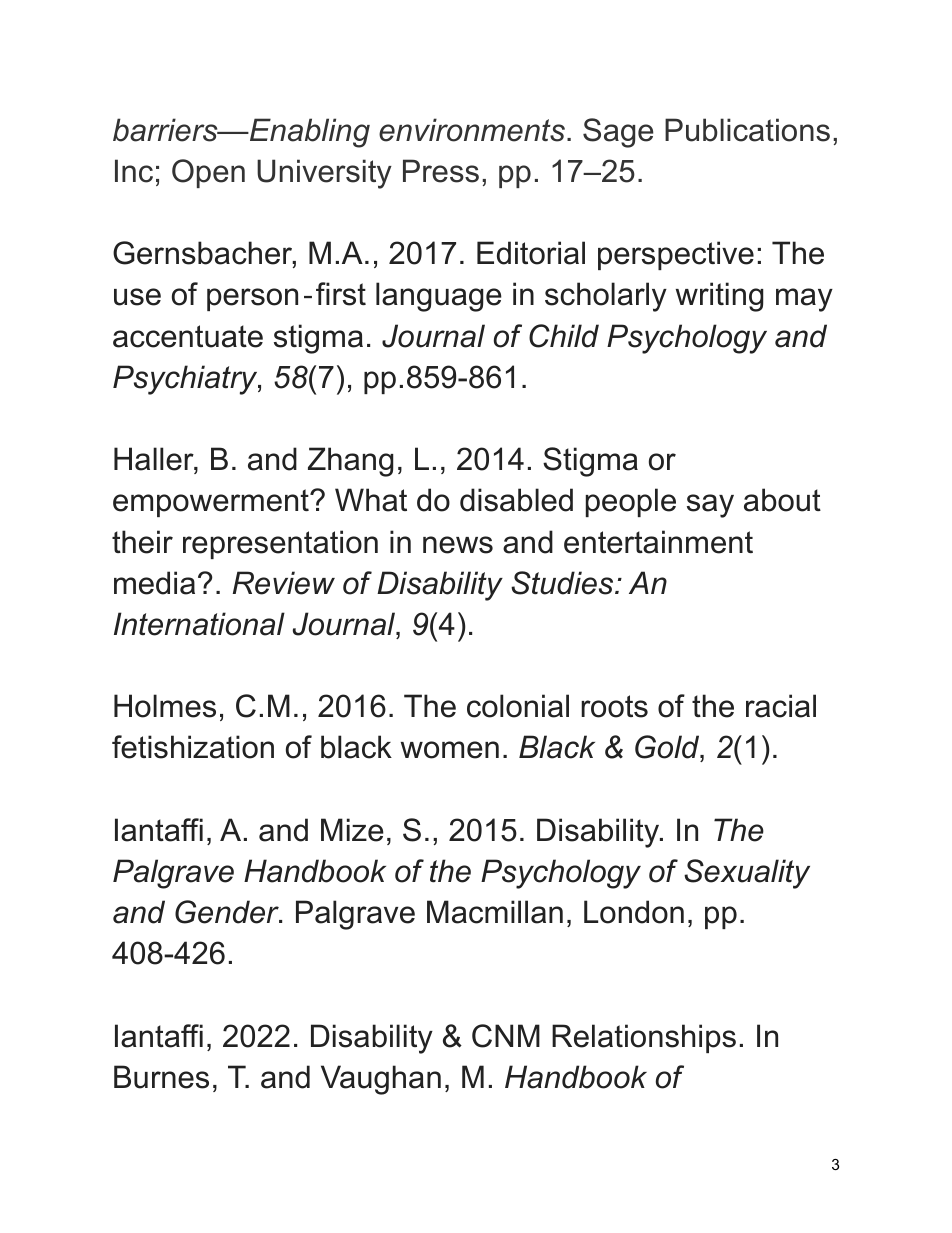  What do you see at coordinates (199, 624) in the screenshot?
I see `International` at bounding box center [199, 624].
